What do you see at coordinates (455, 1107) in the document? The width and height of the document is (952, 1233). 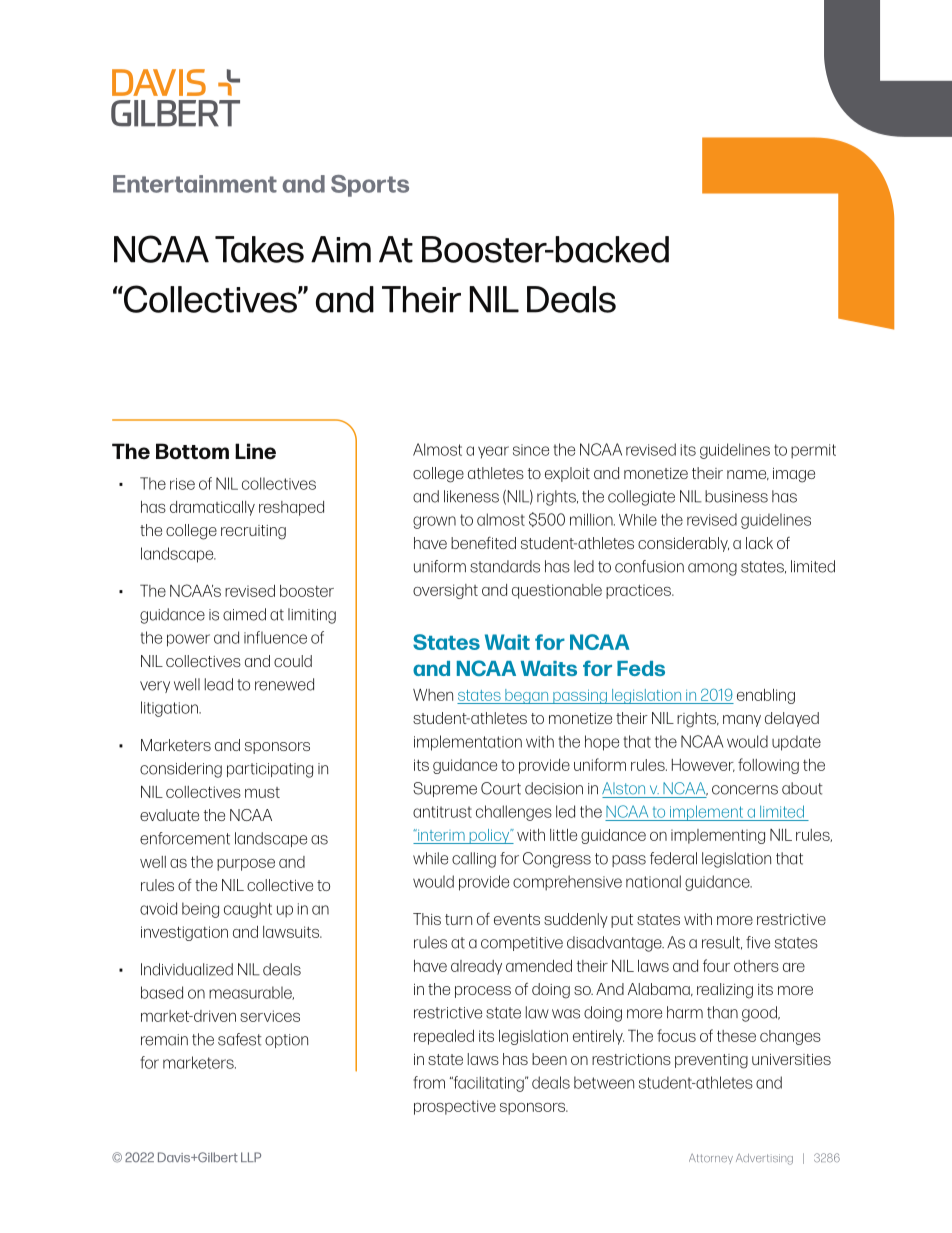 I see `prospective` at bounding box center [455, 1107].
